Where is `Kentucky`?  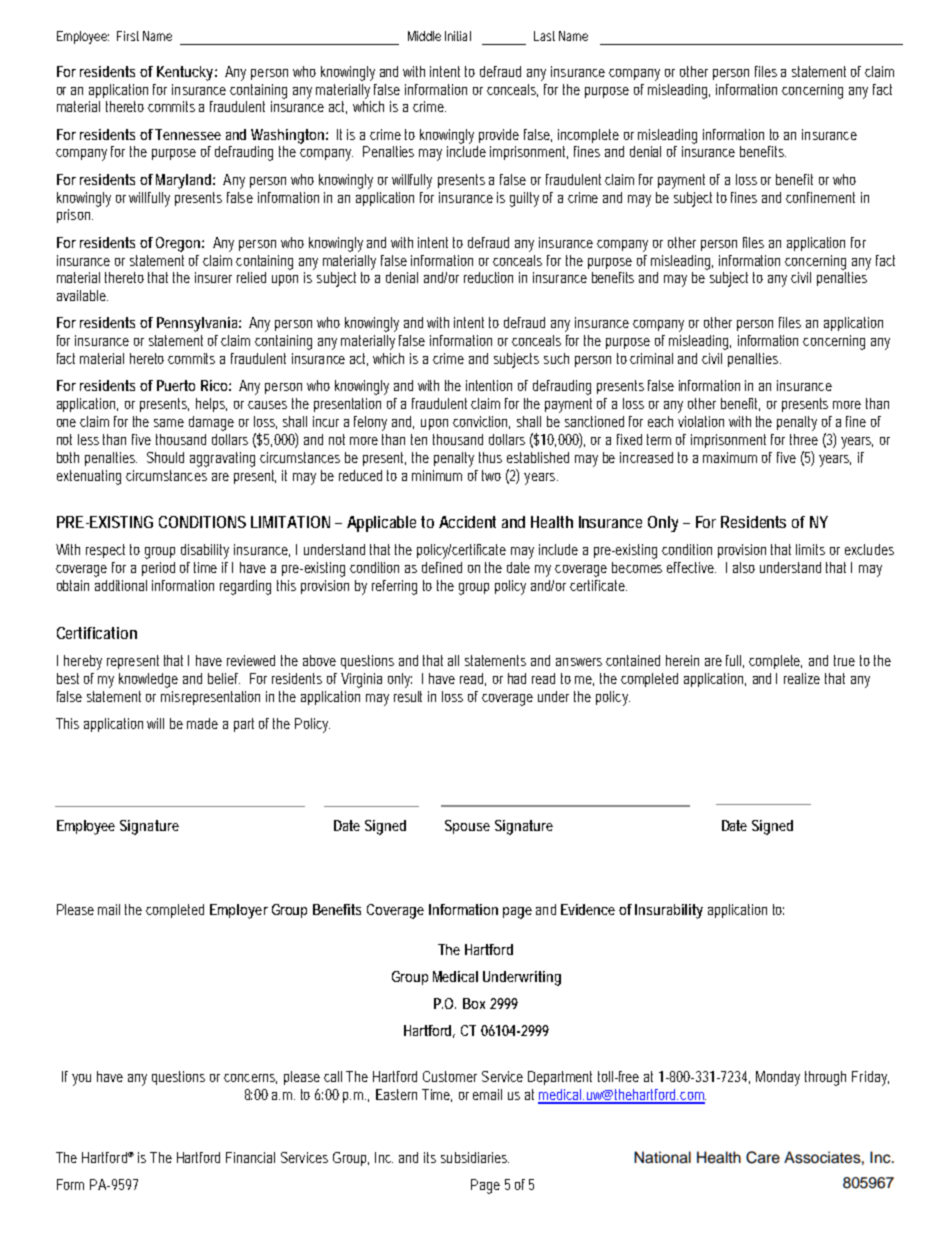
Kentucky is located at coordinates (185, 73).
